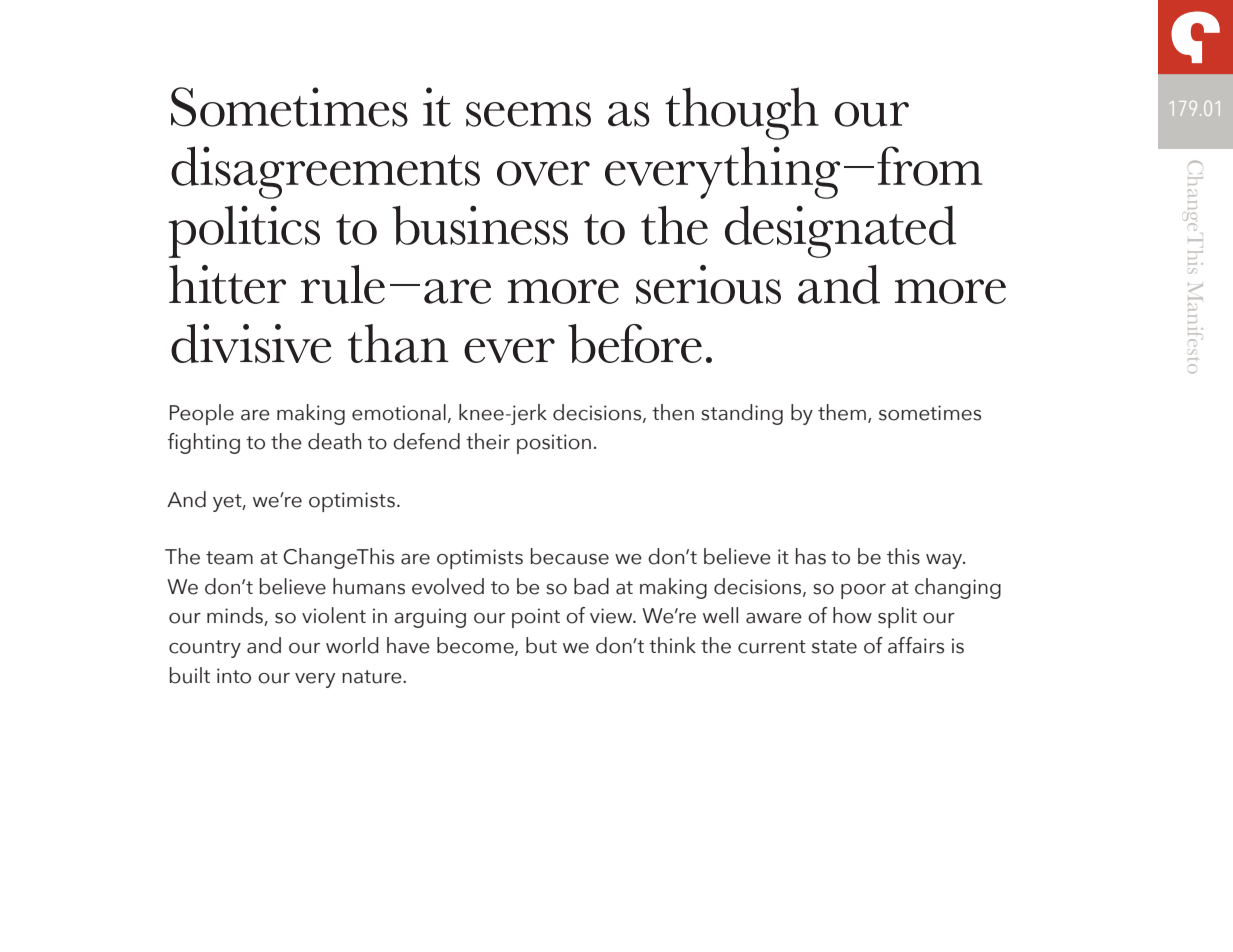  What do you see at coordinates (325, 172) in the screenshot?
I see `disagreements` at bounding box center [325, 172].
